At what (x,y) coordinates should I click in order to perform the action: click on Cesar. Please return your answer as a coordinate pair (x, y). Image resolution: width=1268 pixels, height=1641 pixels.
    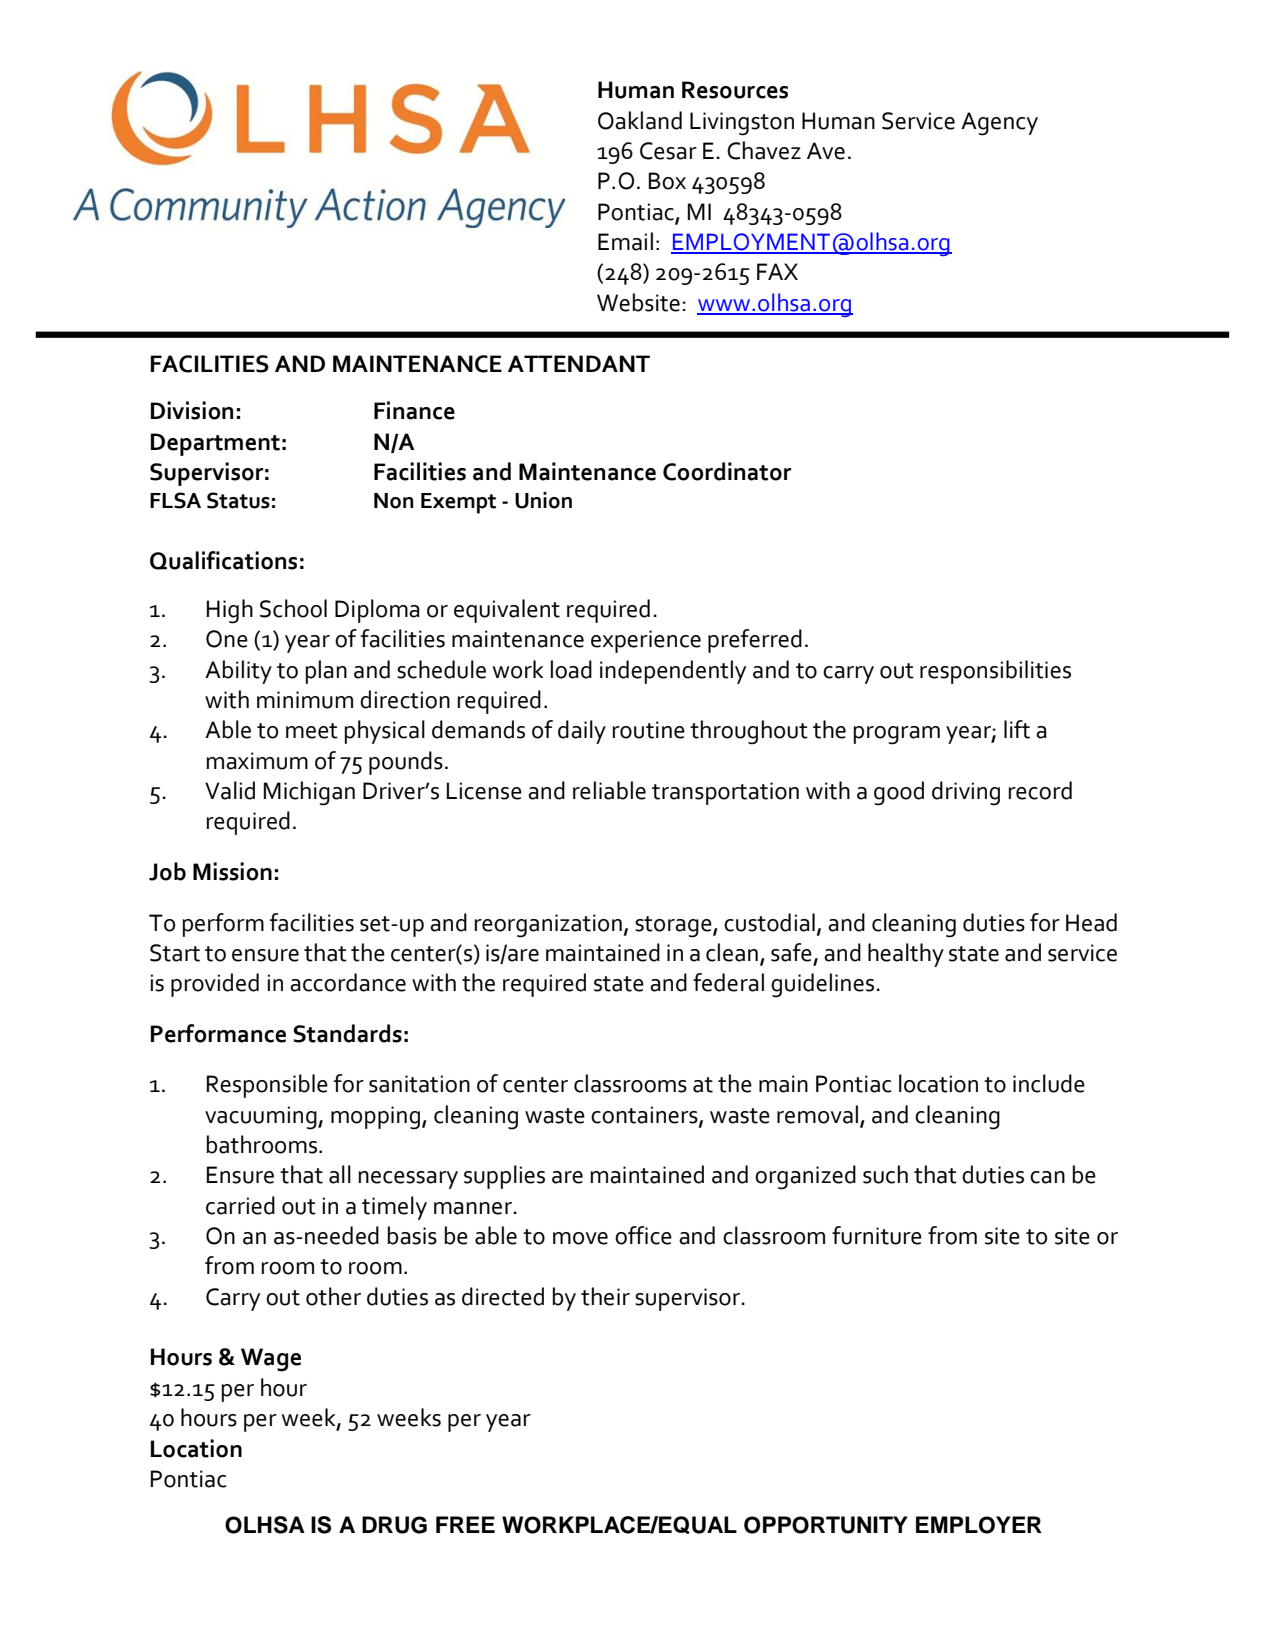
    Looking at the image, I should click on (668, 151).
